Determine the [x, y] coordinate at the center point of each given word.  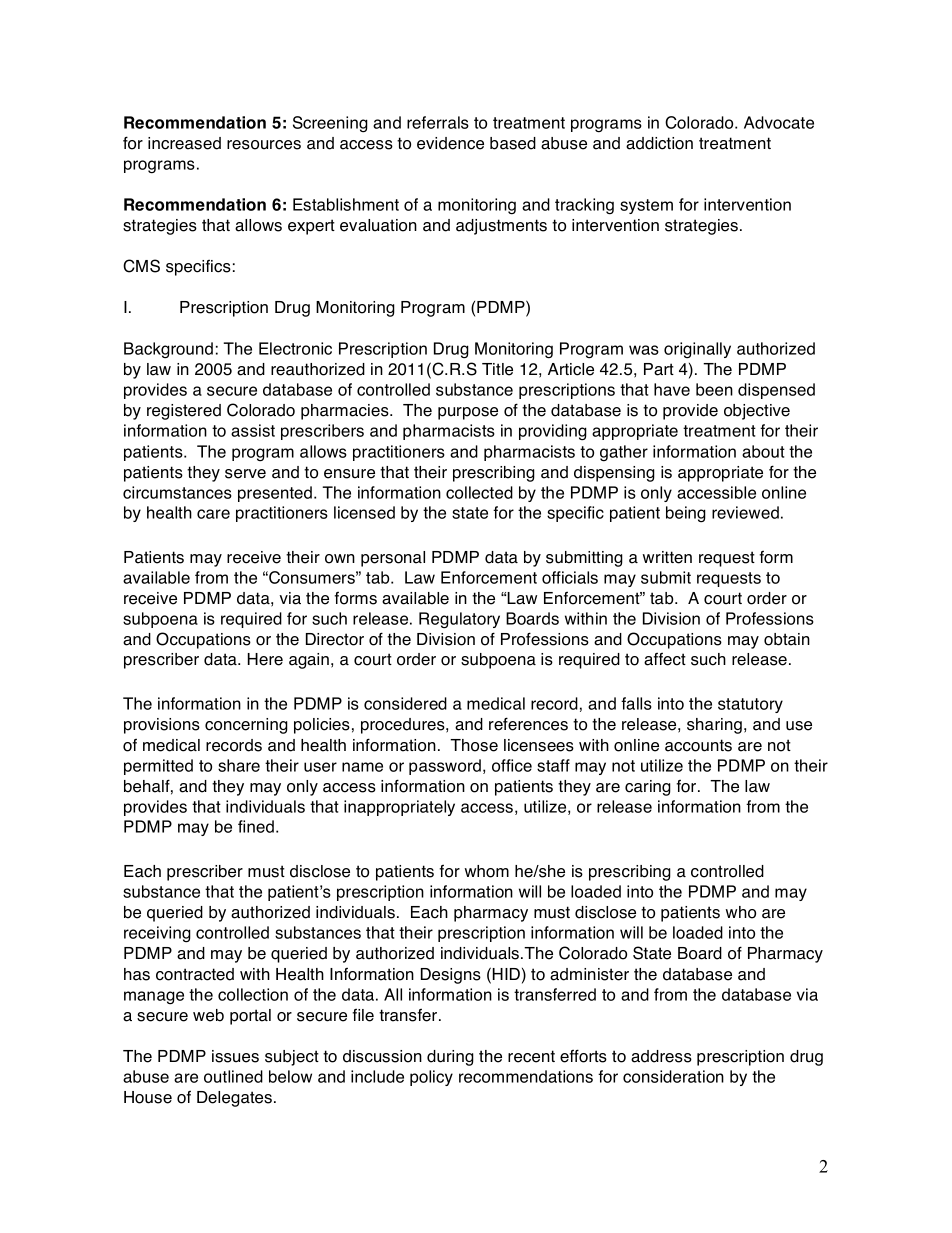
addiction [659, 143]
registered [184, 412]
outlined [233, 1076]
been [714, 389]
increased [184, 143]
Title [497, 369]
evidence [450, 143]
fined [256, 826]
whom [487, 871]
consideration [673, 1076]
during [450, 1058]
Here [265, 659]
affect [665, 659]
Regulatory [459, 620]
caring [648, 788]
